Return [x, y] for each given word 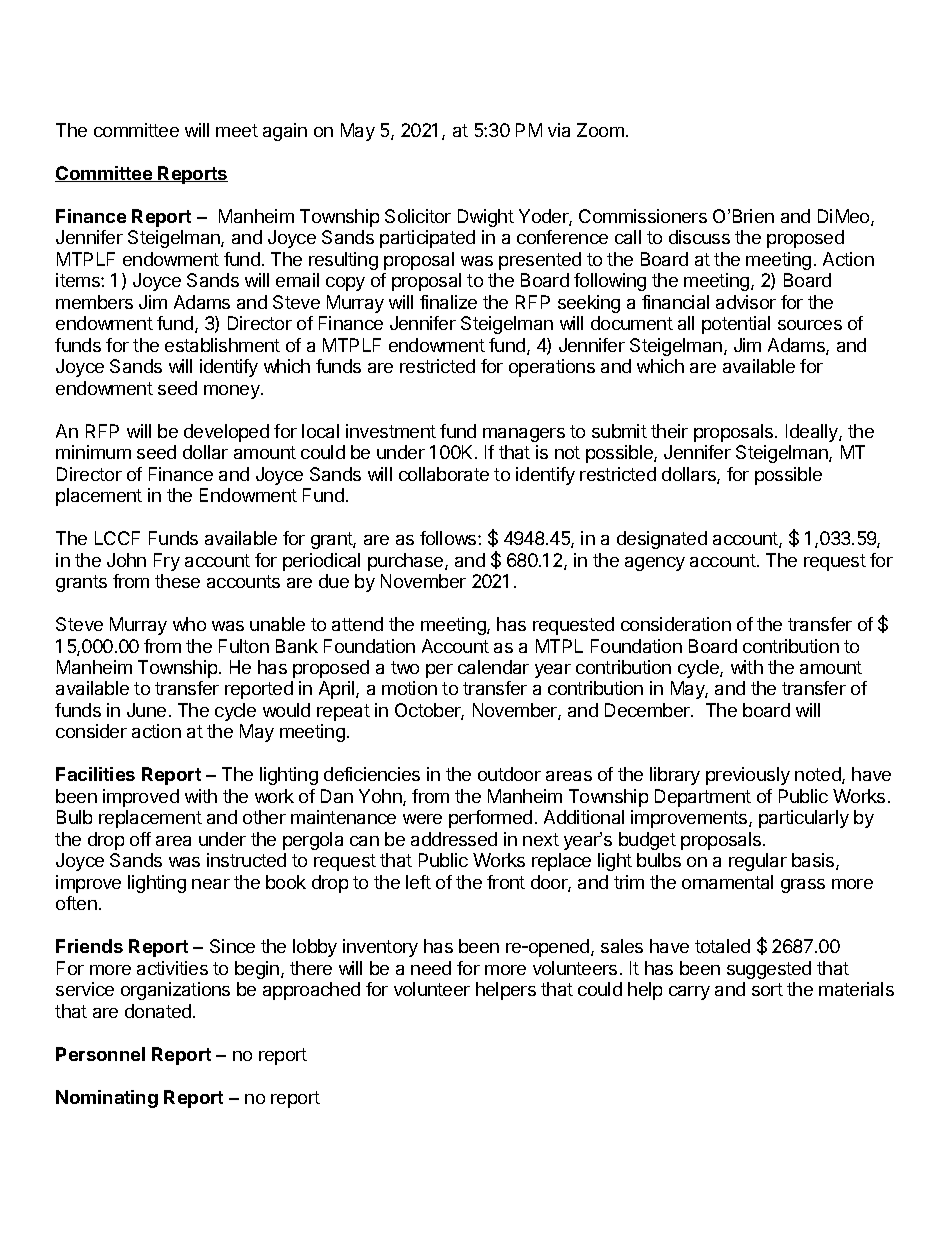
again [285, 132]
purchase [407, 562]
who [189, 624]
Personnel [100, 1054]
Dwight [486, 218]
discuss [699, 237]
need [431, 968]
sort [767, 989]
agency [655, 564]
